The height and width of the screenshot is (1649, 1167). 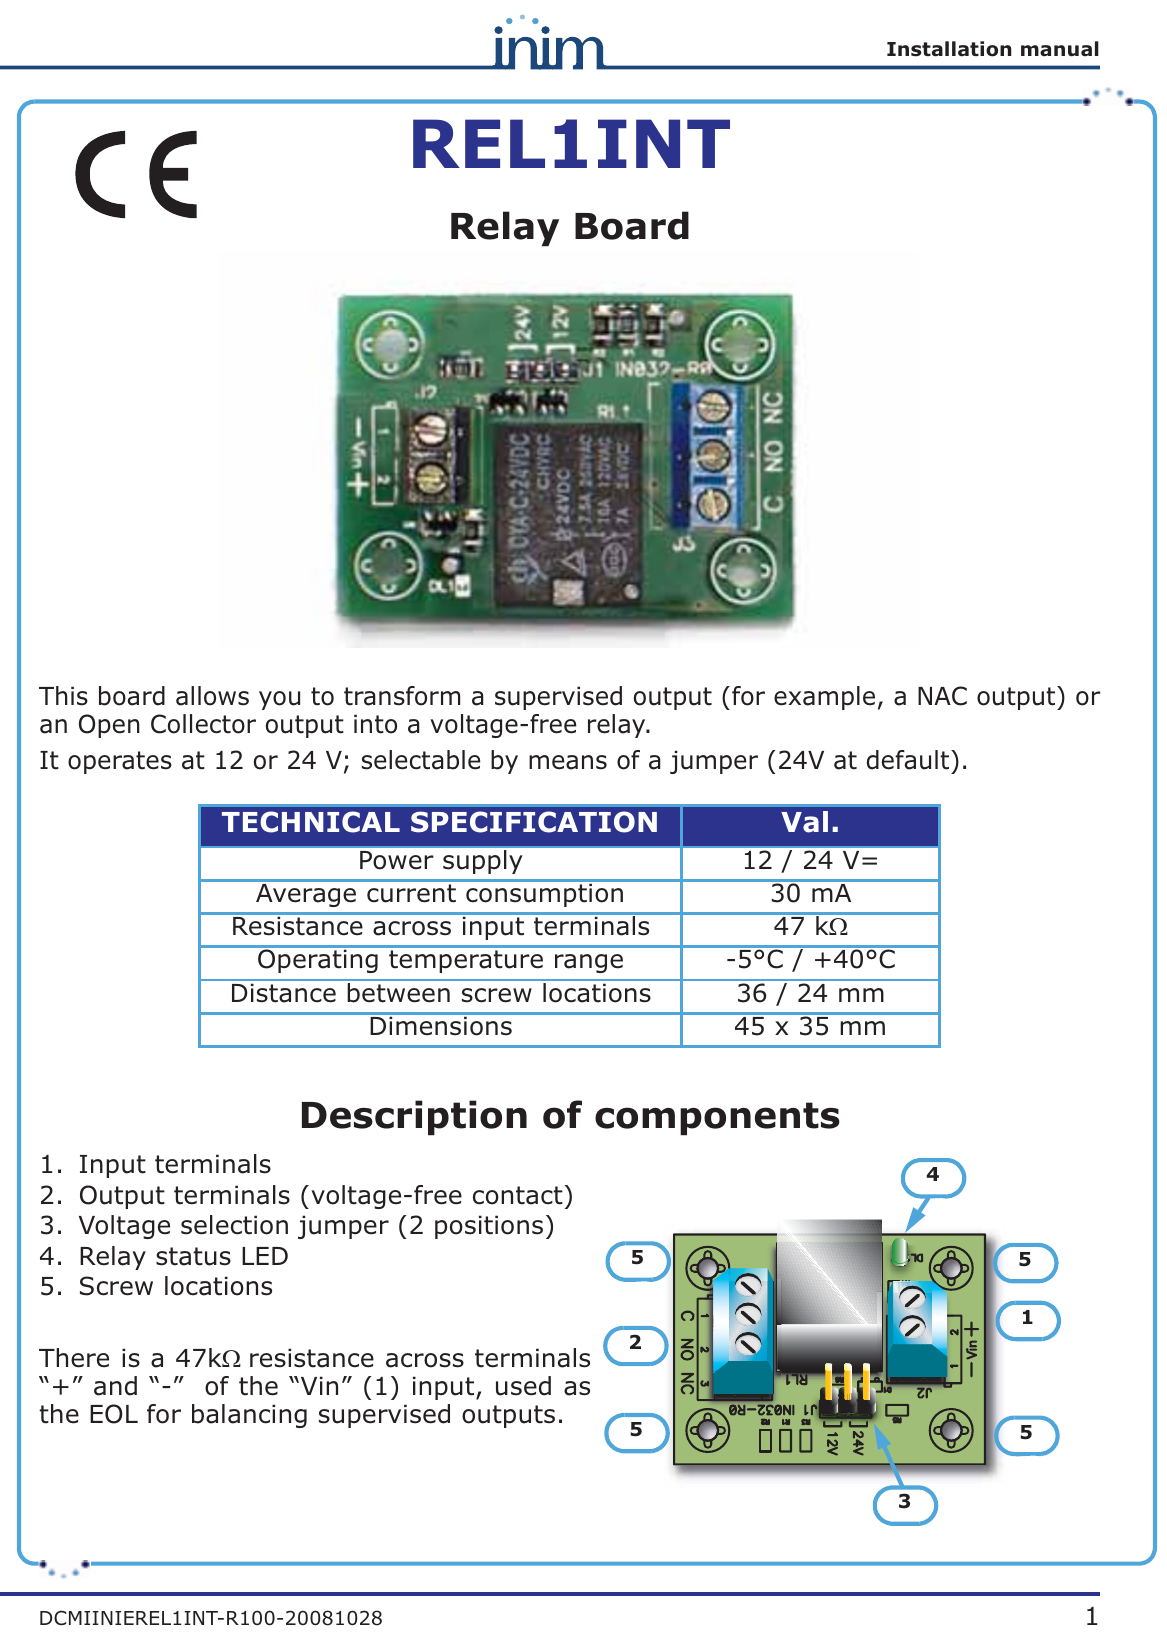 What do you see at coordinates (909, 760) in the screenshot?
I see `default` at bounding box center [909, 760].
